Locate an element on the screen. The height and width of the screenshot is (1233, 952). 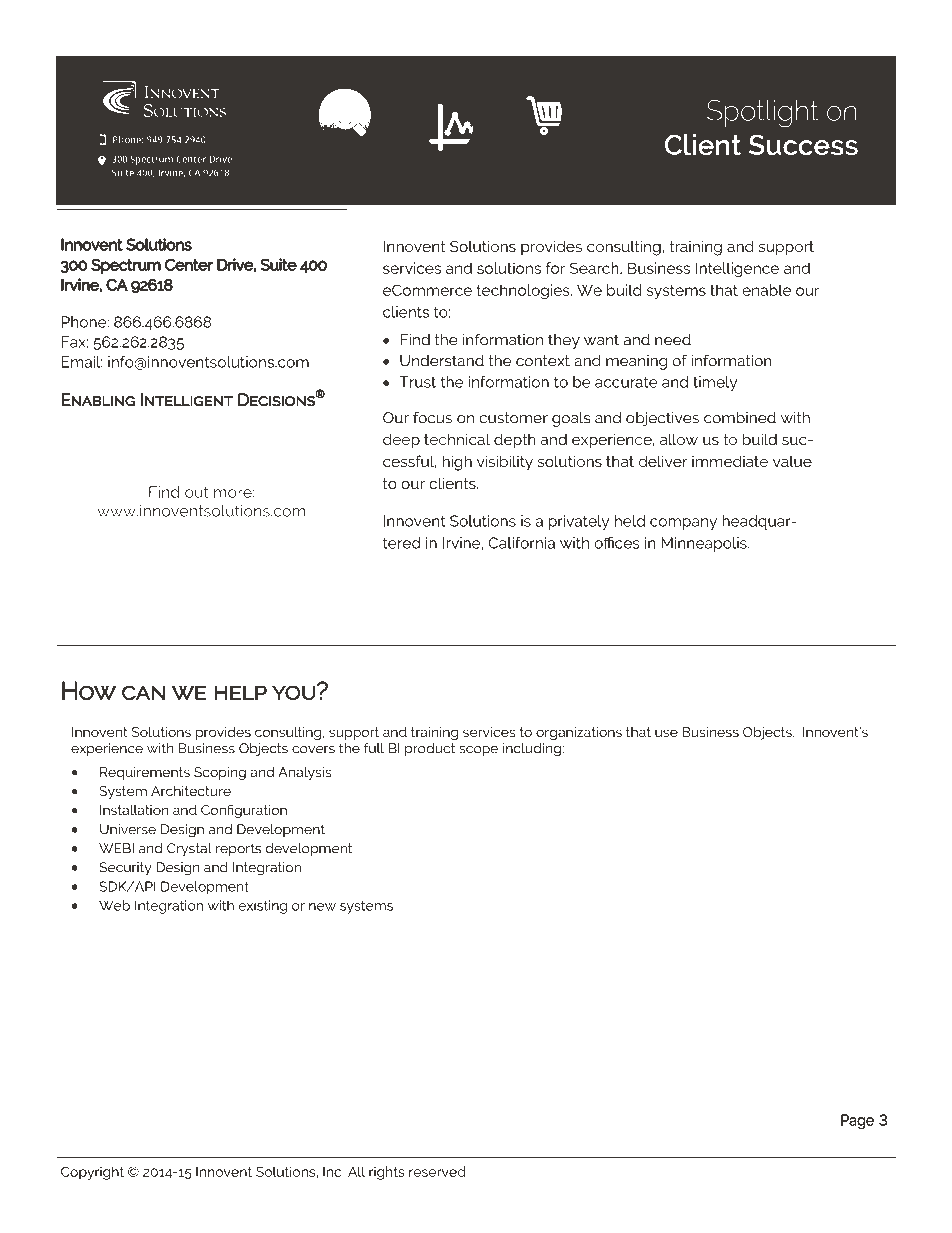
new is located at coordinates (322, 907).
